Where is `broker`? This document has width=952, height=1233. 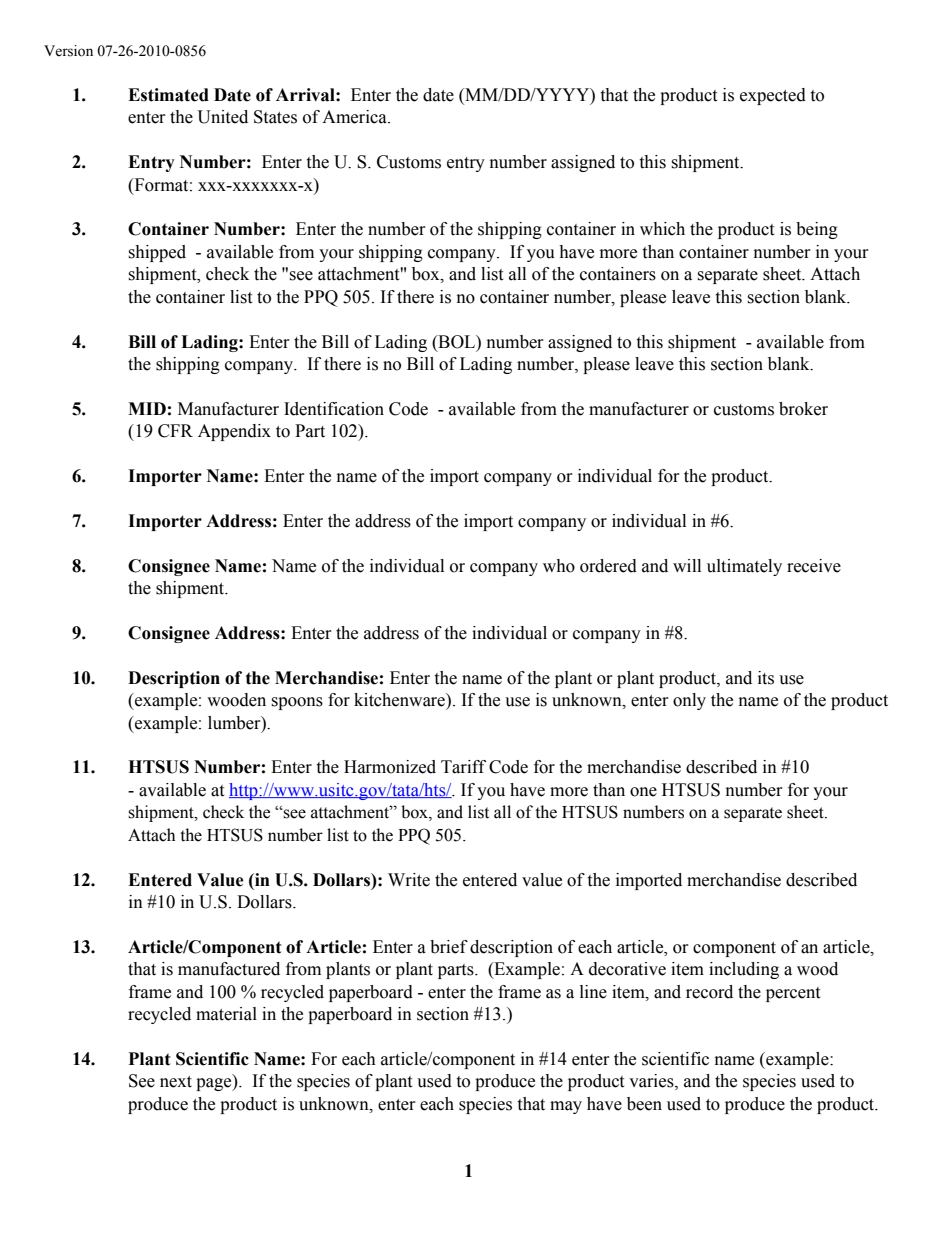
broker is located at coordinates (803, 409).
